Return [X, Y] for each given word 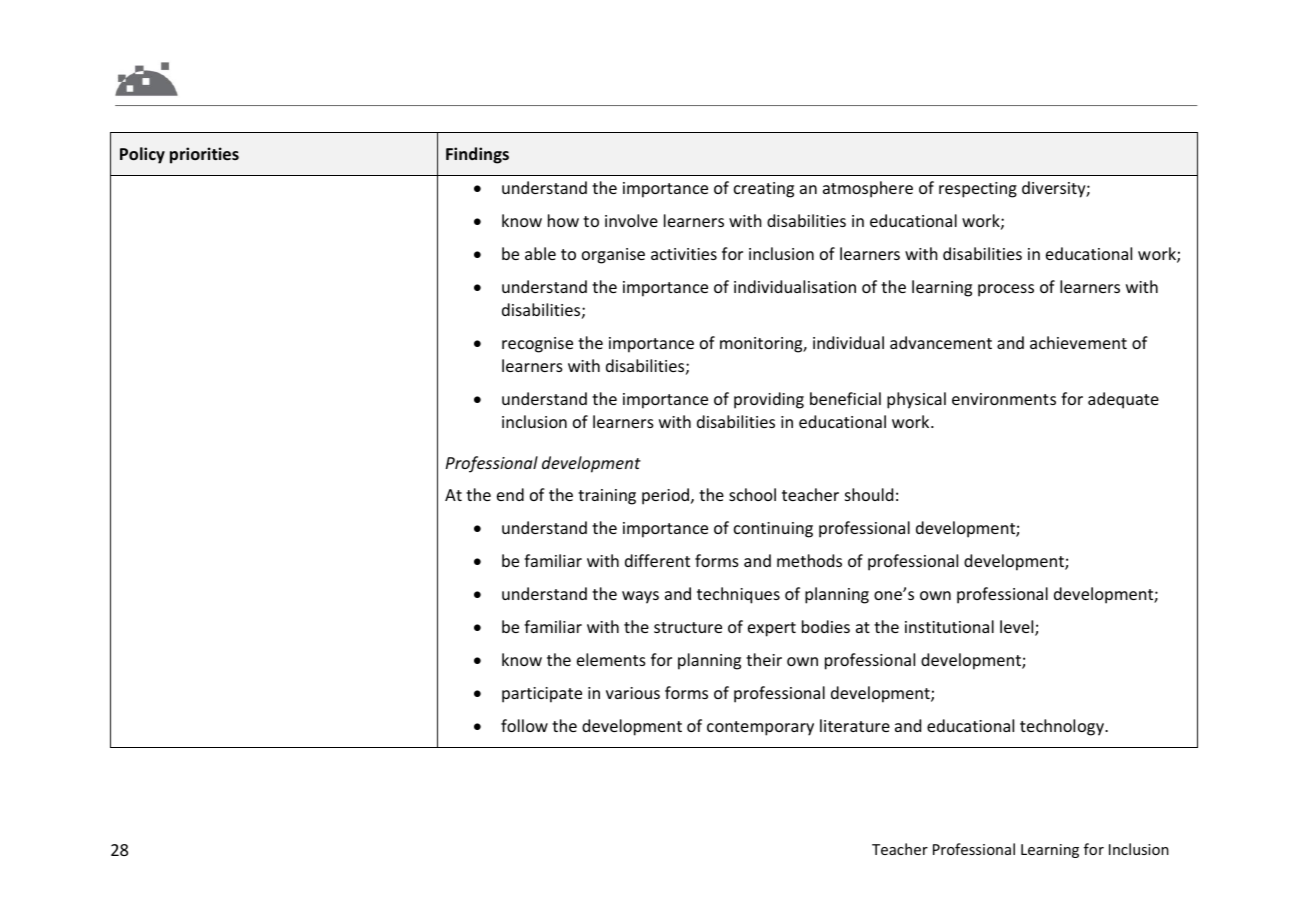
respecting [978, 190]
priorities [204, 155]
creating [764, 190]
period [667, 496]
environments [1004, 399]
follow [524, 725]
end [510, 494]
